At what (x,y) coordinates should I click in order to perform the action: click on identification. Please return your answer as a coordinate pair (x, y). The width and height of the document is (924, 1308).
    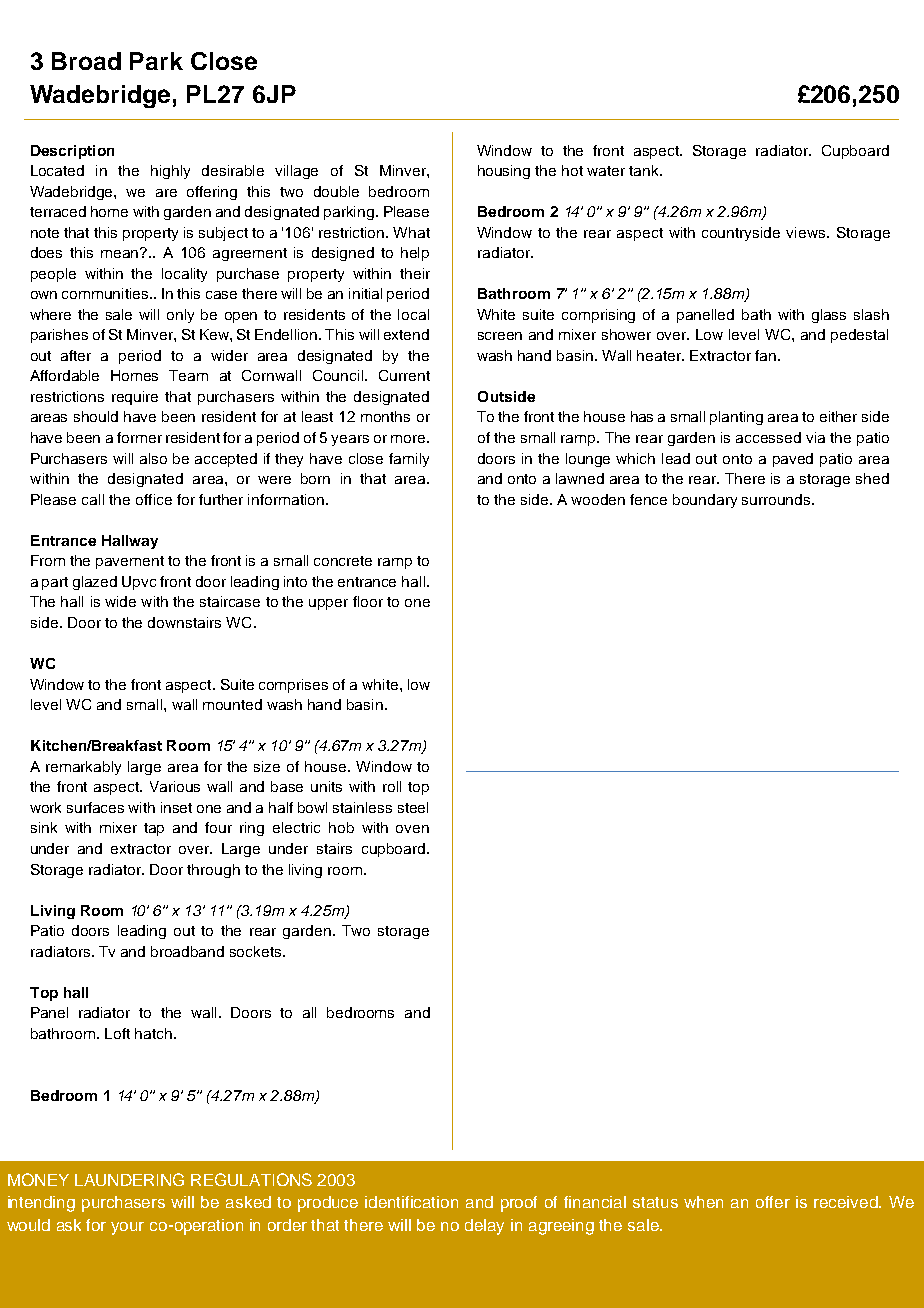
    Looking at the image, I should click on (411, 1202).
